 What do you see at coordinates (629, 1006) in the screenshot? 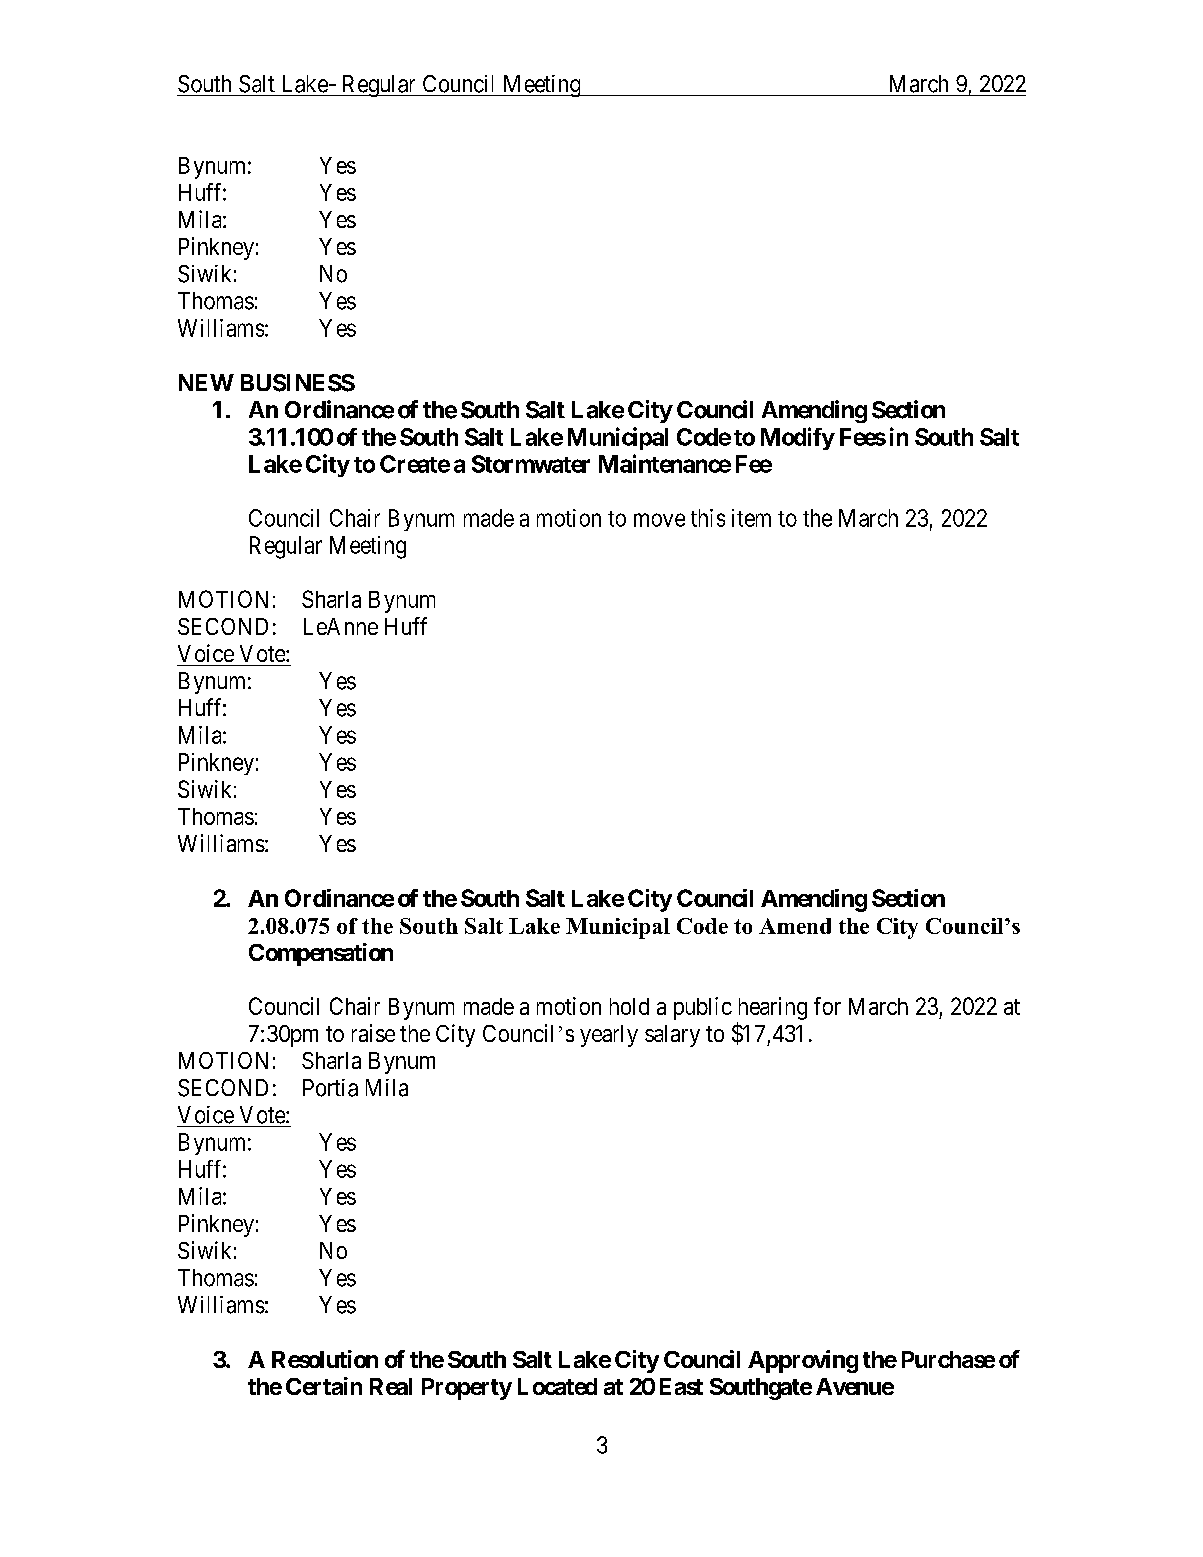
I see `hold` at bounding box center [629, 1006].
